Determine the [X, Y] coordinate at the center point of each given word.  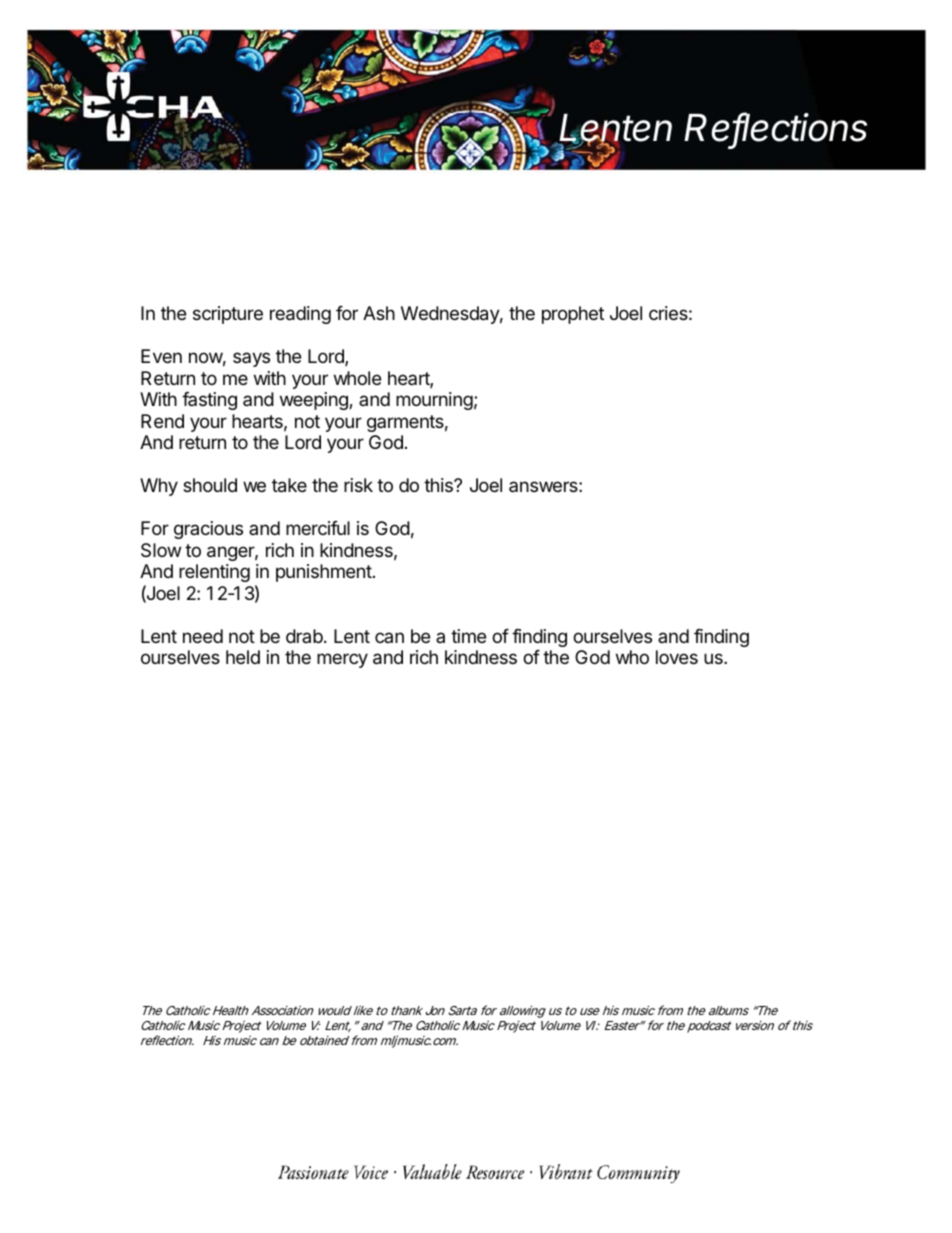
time [468, 636]
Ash [379, 313]
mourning [434, 401]
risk [358, 485]
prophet [573, 315]
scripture [228, 315]
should [210, 485]
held [243, 657]
